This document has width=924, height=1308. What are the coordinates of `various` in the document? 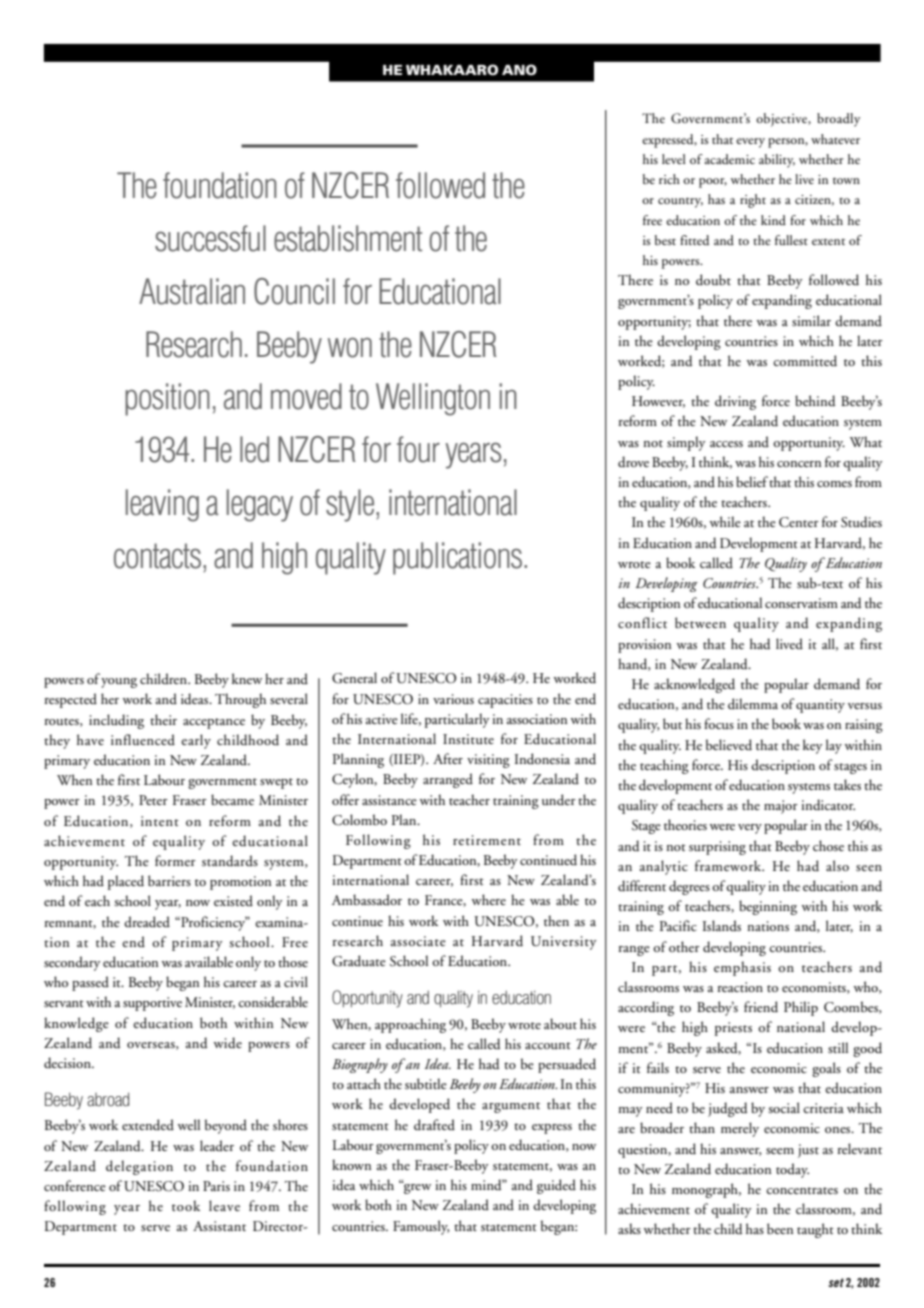 It's located at (453, 699).
